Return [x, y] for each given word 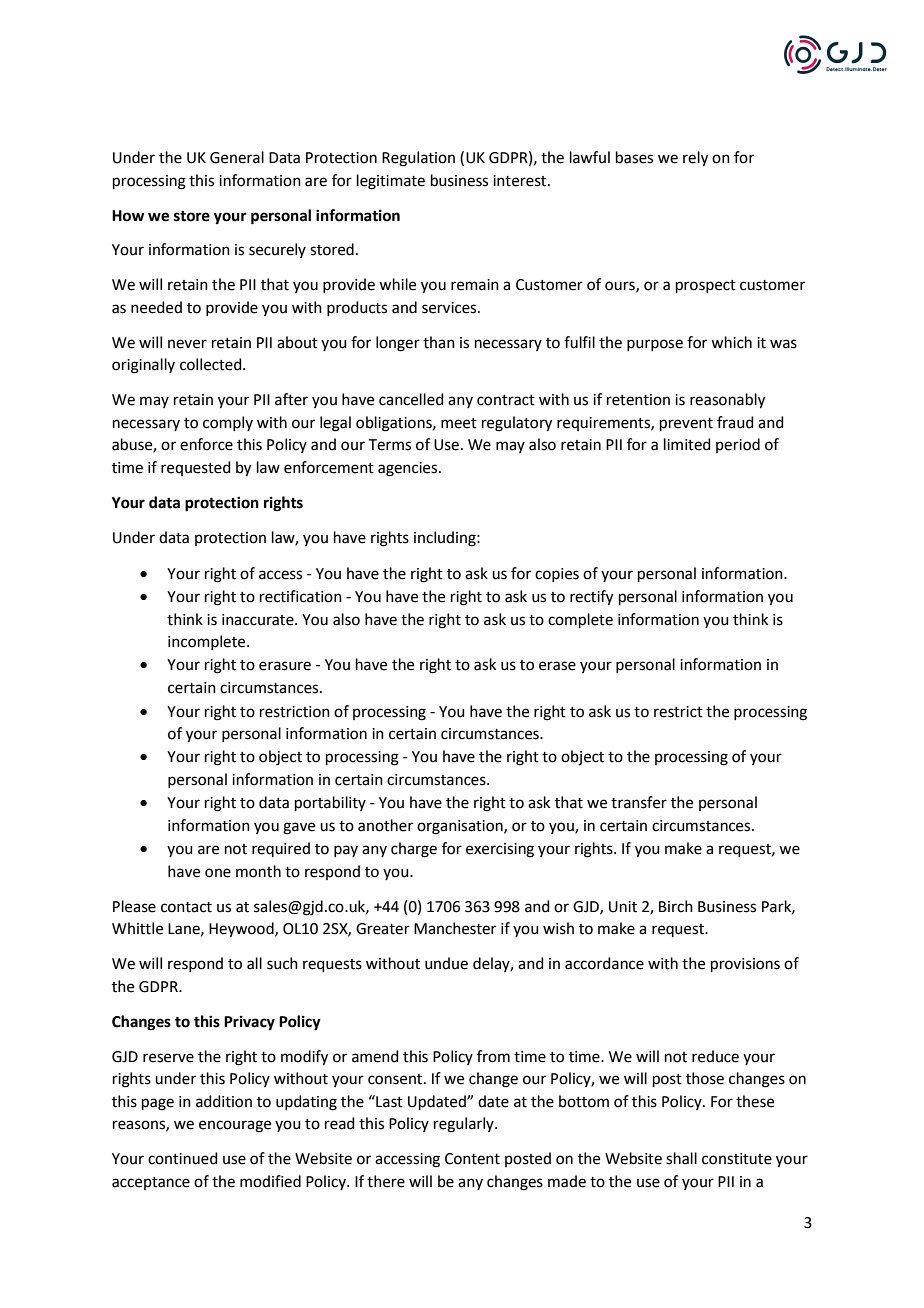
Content [472, 1159]
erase [557, 666]
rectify [591, 598]
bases [634, 157]
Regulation [418, 159]
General [237, 157]
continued [183, 1158]
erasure [285, 666]
